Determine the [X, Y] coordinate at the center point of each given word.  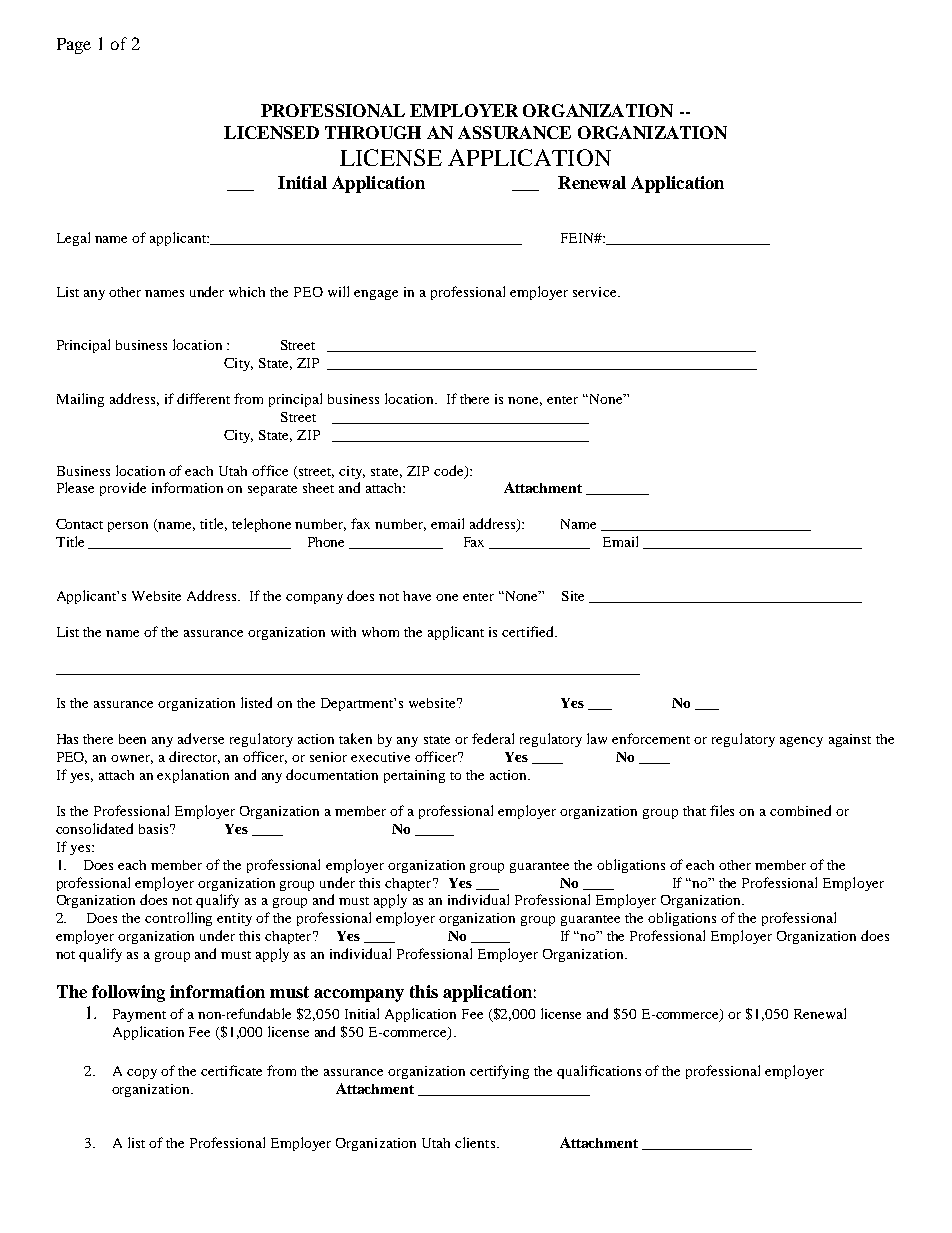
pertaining [414, 776]
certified [529, 631]
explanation [193, 776]
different [203, 398]
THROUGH [373, 132]
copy [142, 1074]
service [596, 292]
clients [475, 1142]
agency [801, 742]
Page [74, 46]
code [450, 471]
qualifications [599, 1072]
